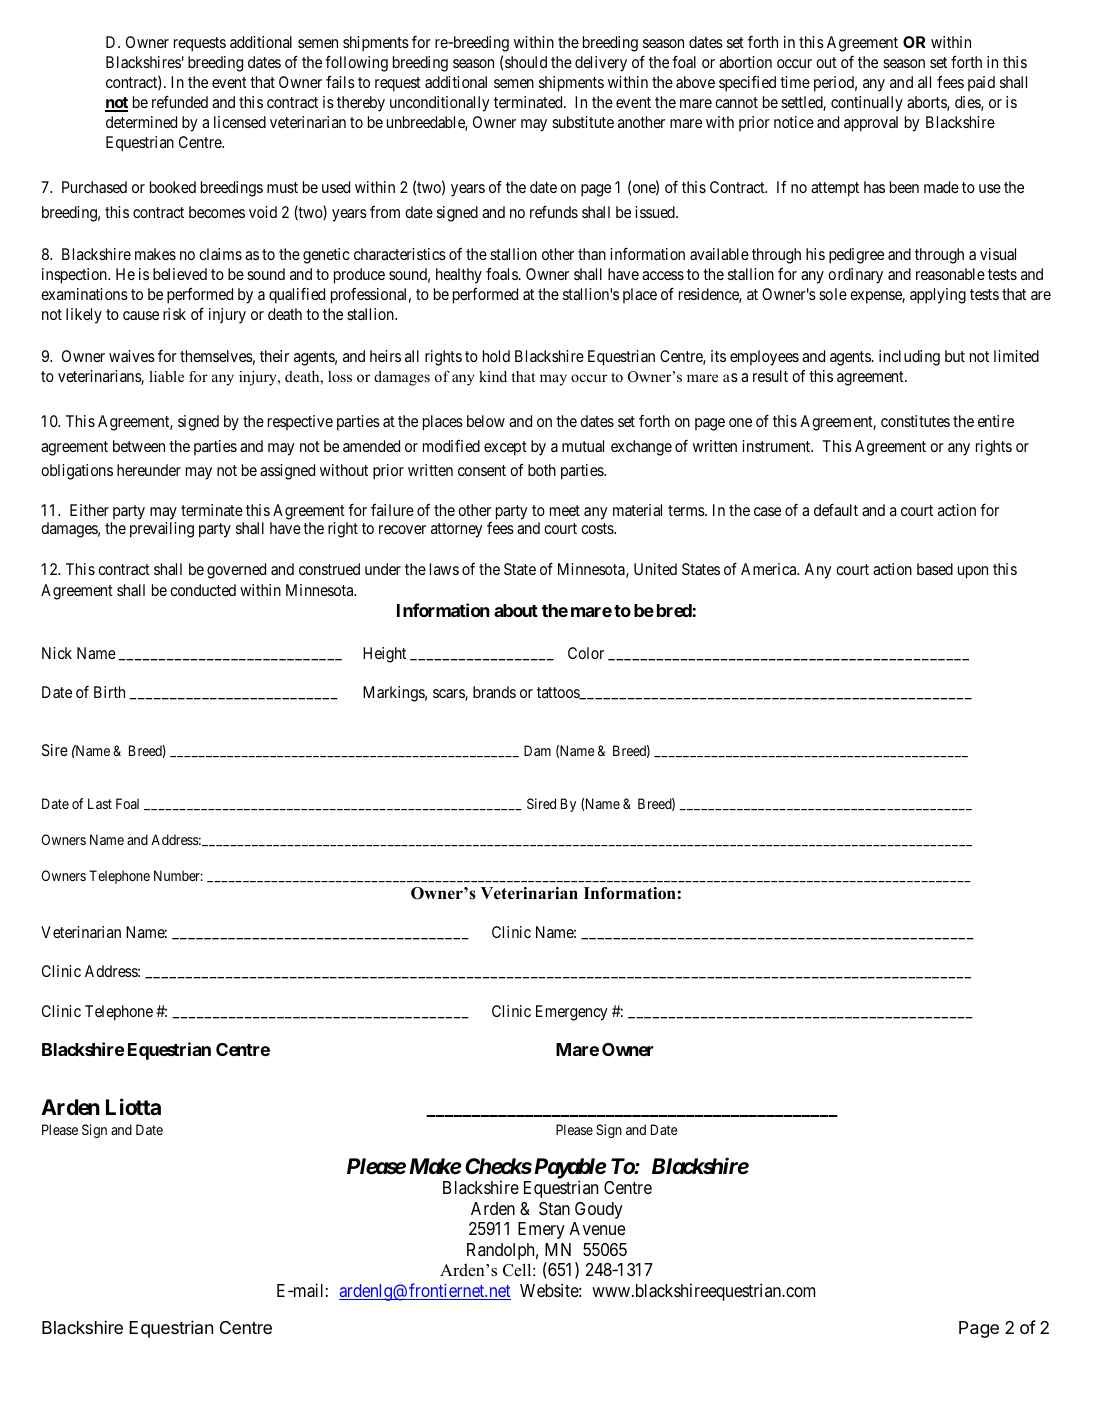 This page has width=1093, height=1414. Describe the element at coordinates (180, 101) in the page. I see `refunded` at that location.
